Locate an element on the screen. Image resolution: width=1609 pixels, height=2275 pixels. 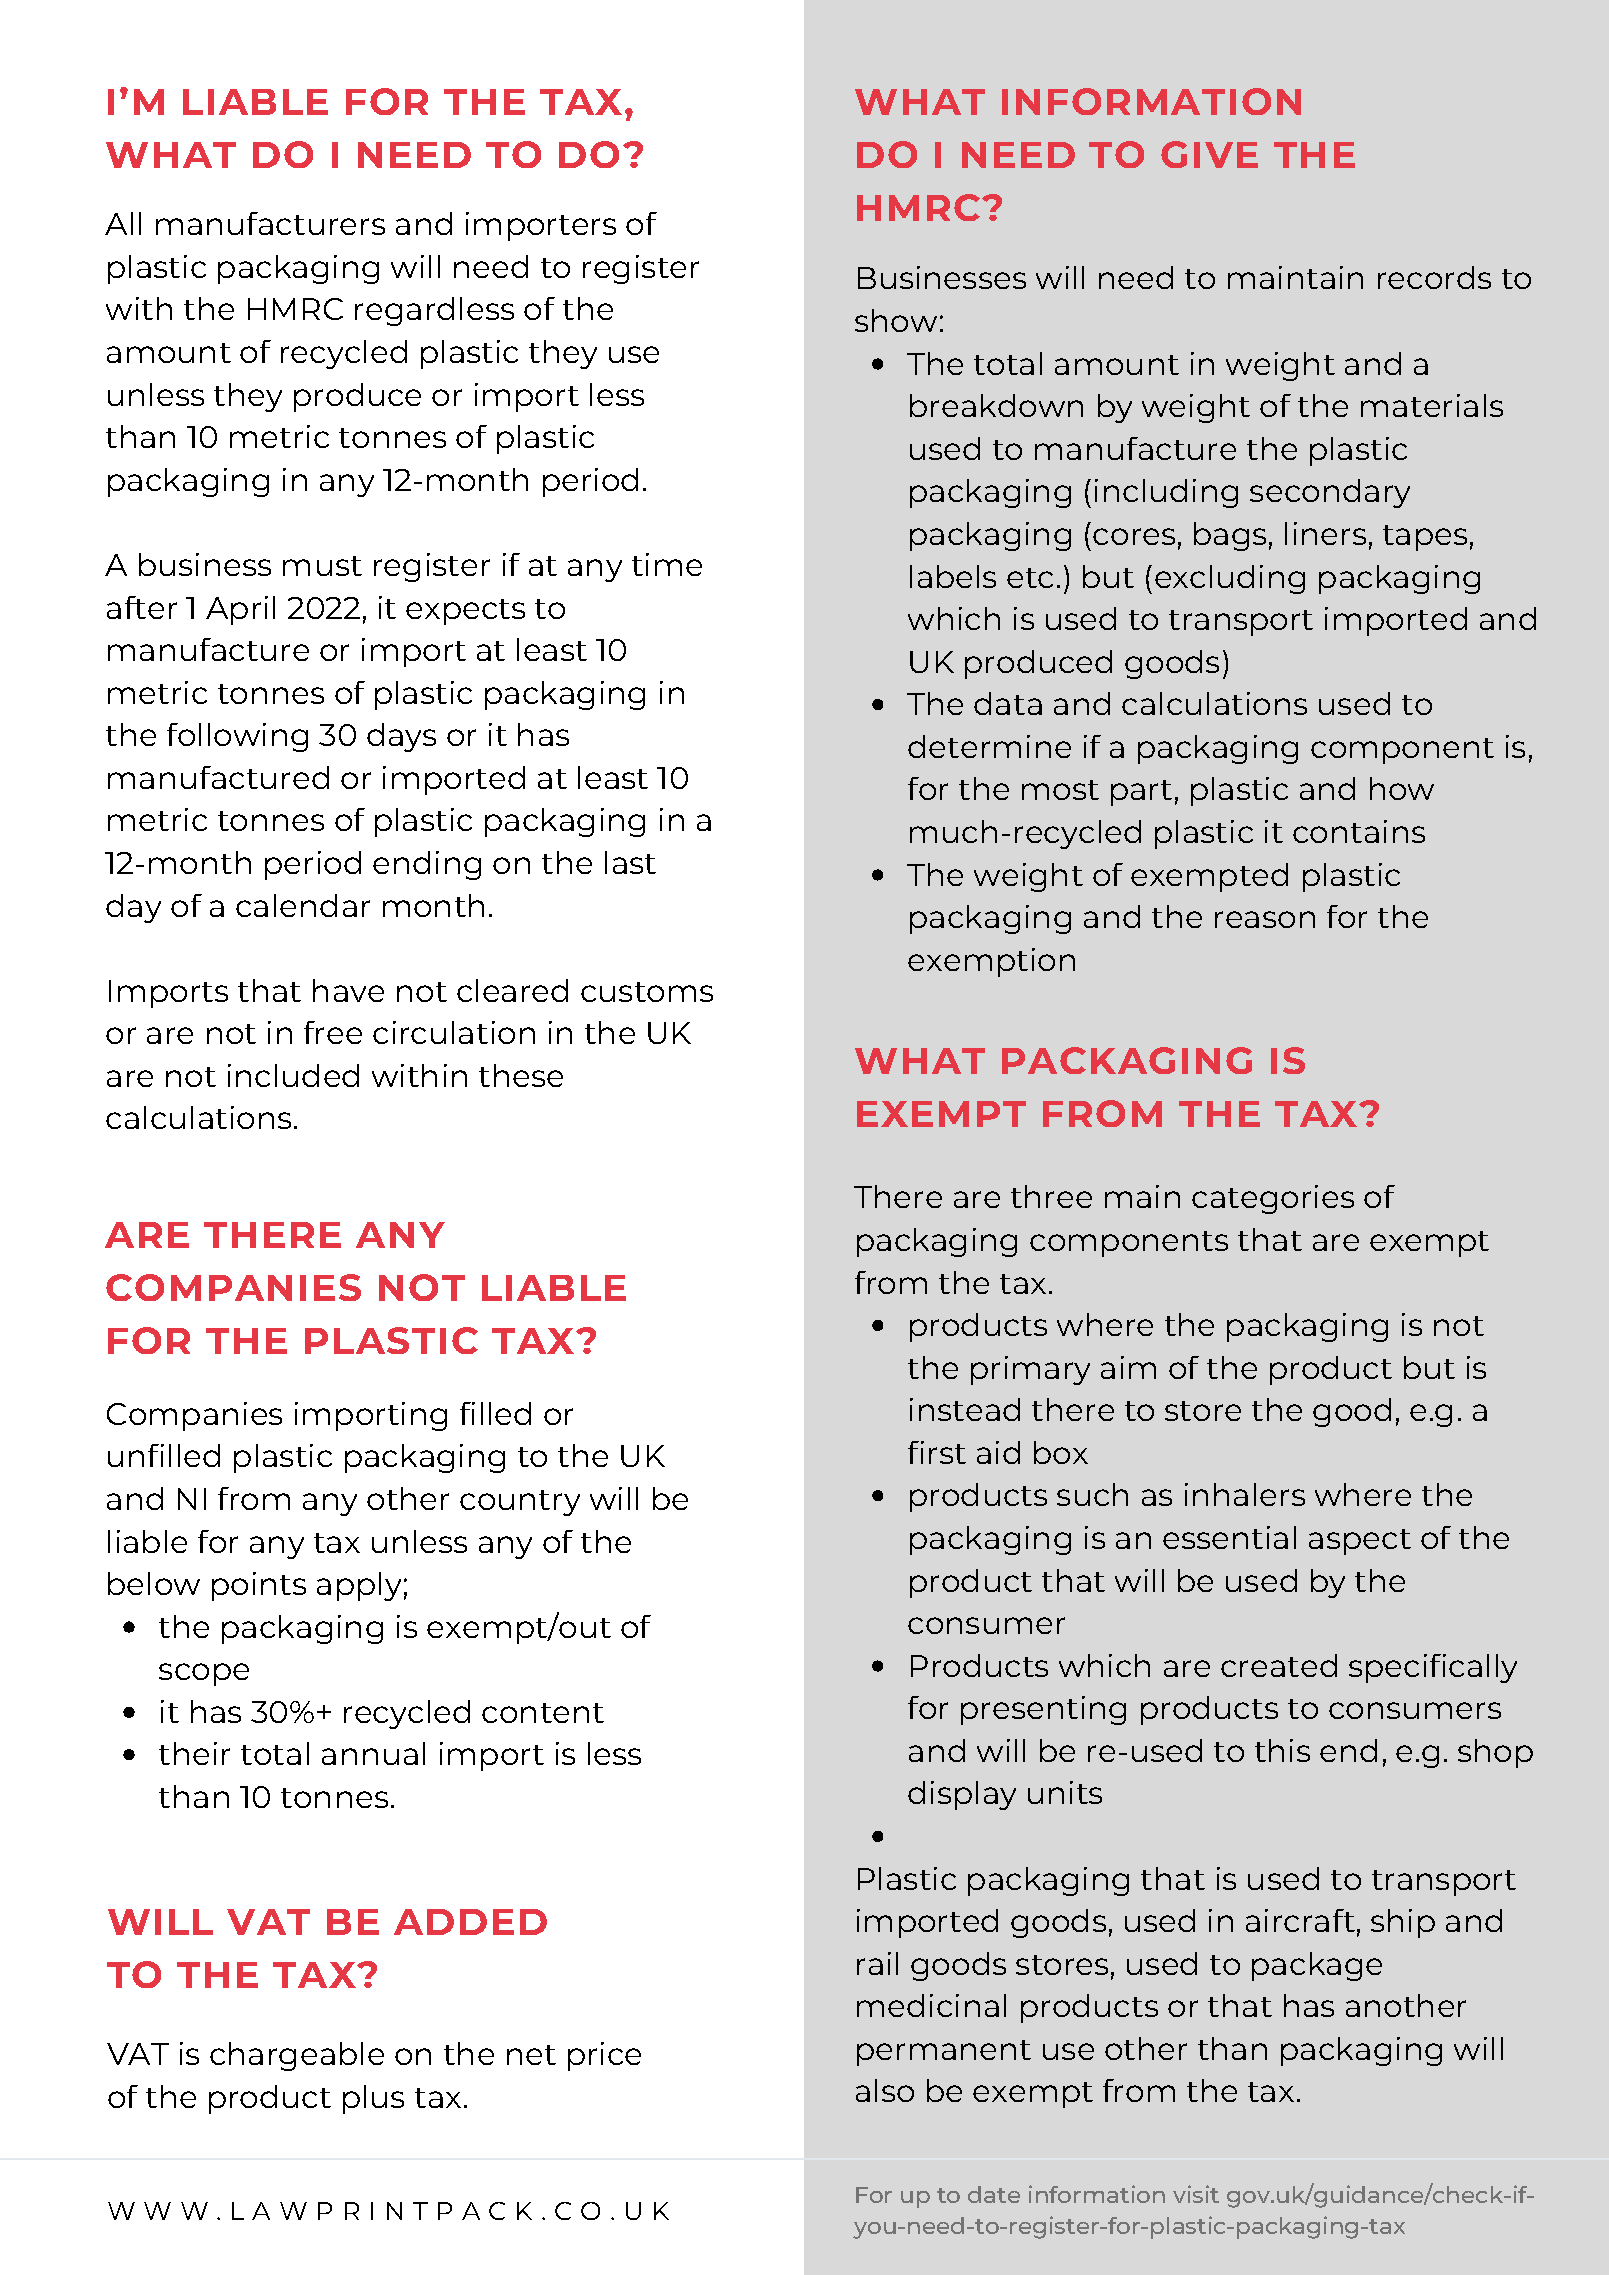
show is located at coordinates (896, 320).
